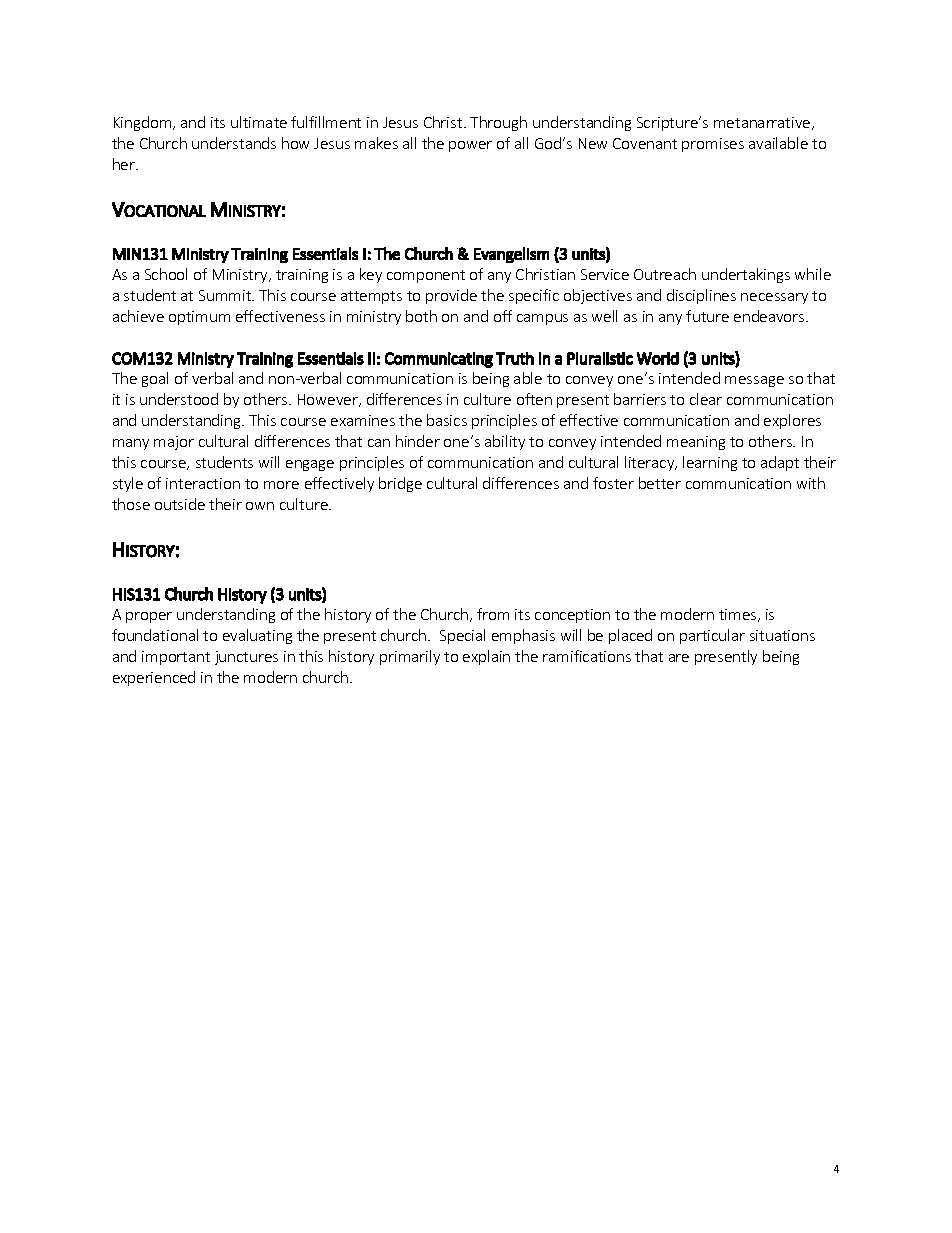 The image size is (952, 1233). Describe the element at coordinates (234, 143) in the screenshot. I see `understands` at that location.
